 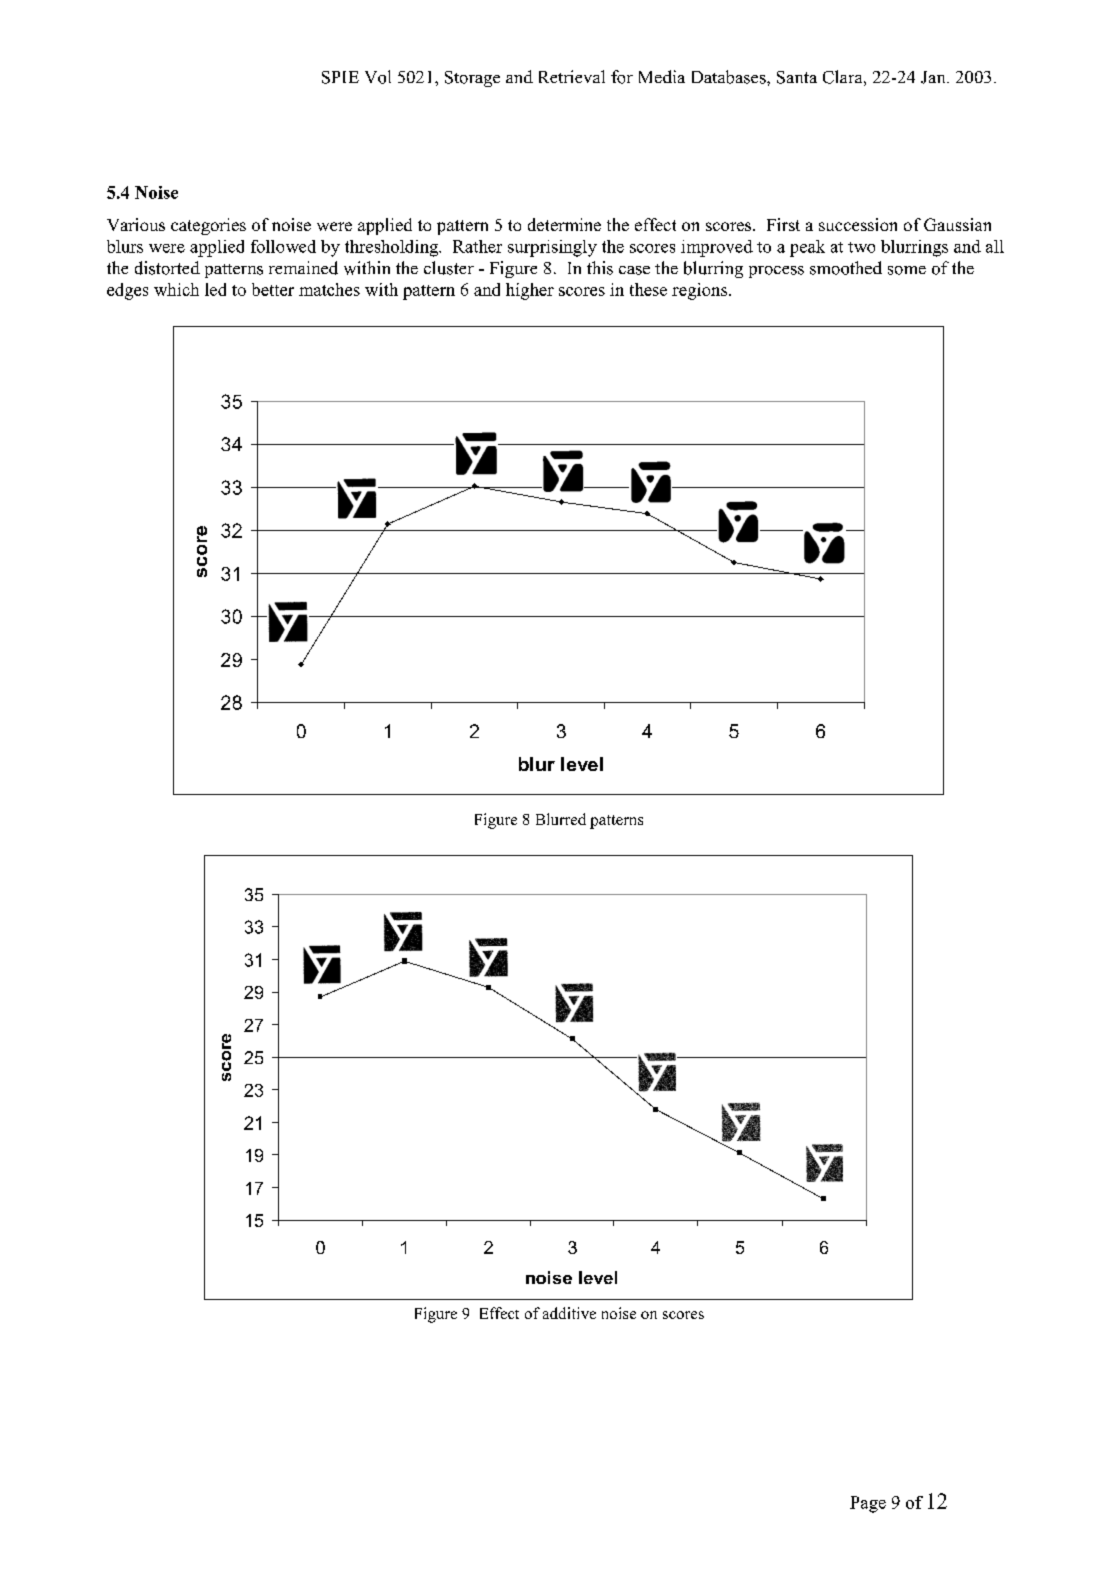 What do you see at coordinates (569, 1313) in the screenshot?
I see `additive` at bounding box center [569, 1313].
